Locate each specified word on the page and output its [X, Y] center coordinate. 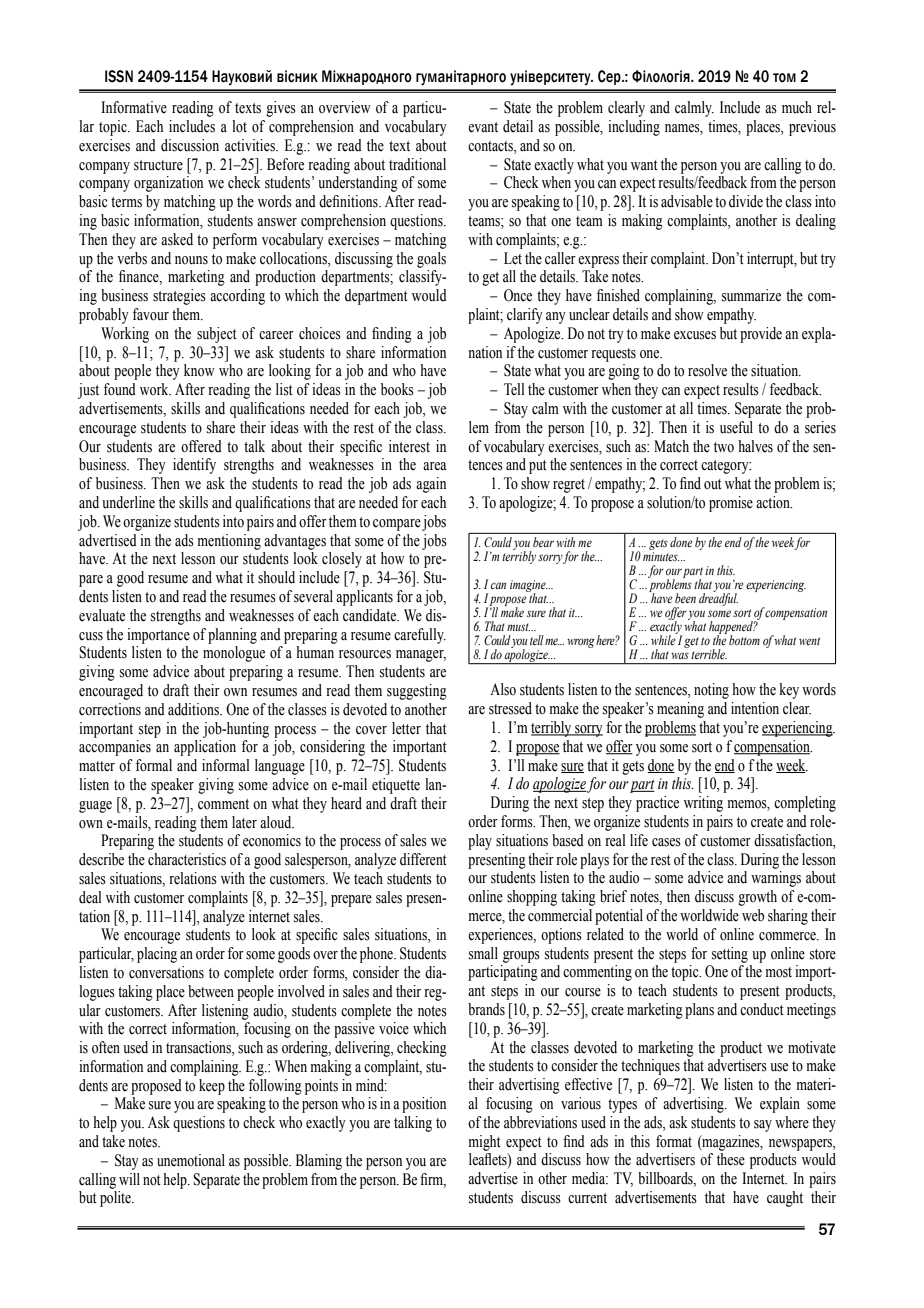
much [797, 107]
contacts [491, 146]
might [484, 1143]
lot [239, 126]
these [731, 1159]
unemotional [191, 1160]
